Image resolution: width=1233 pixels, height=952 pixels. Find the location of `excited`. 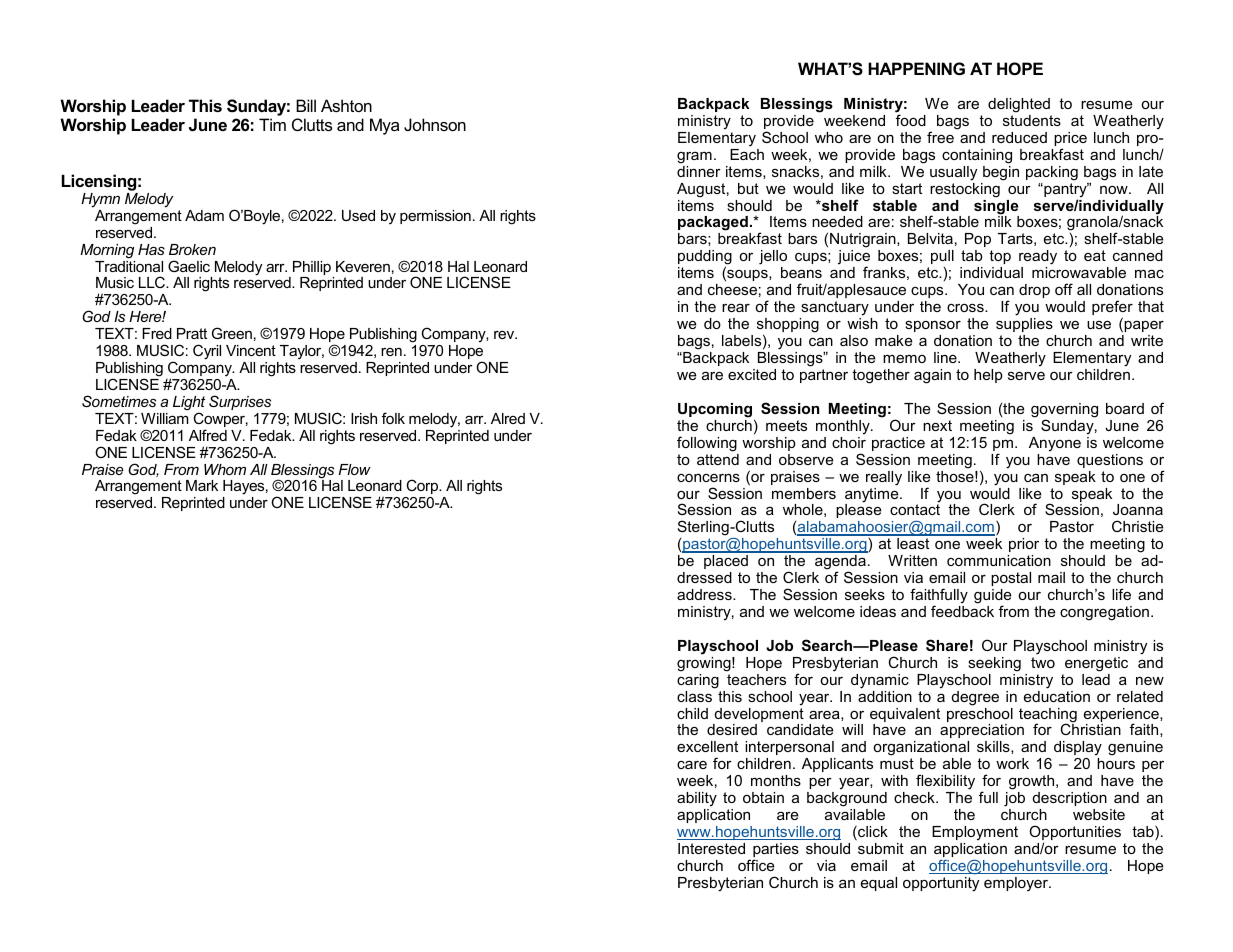

excited is located at coordinates (752, 374).
